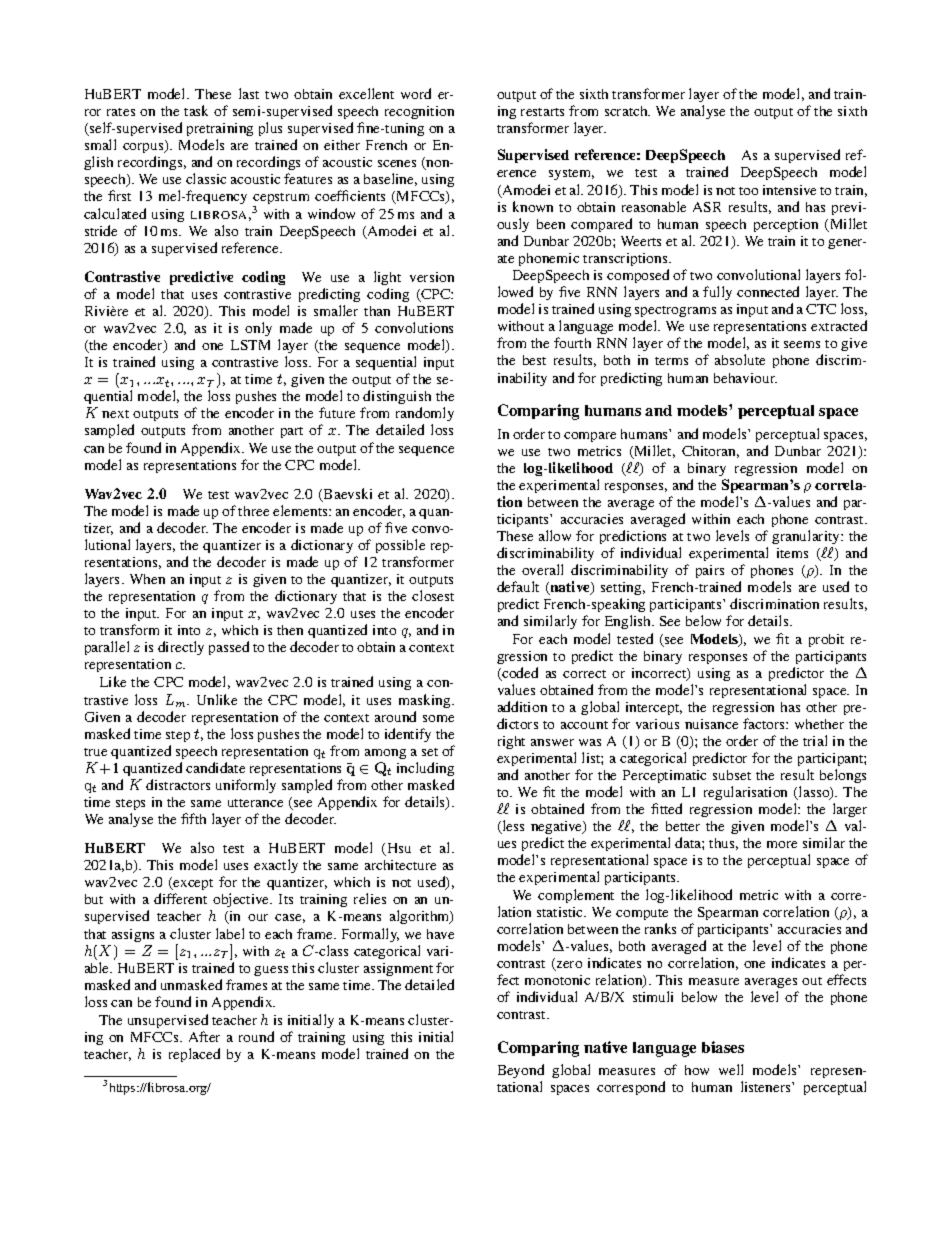  I want to click on word, so click(416, 93).
